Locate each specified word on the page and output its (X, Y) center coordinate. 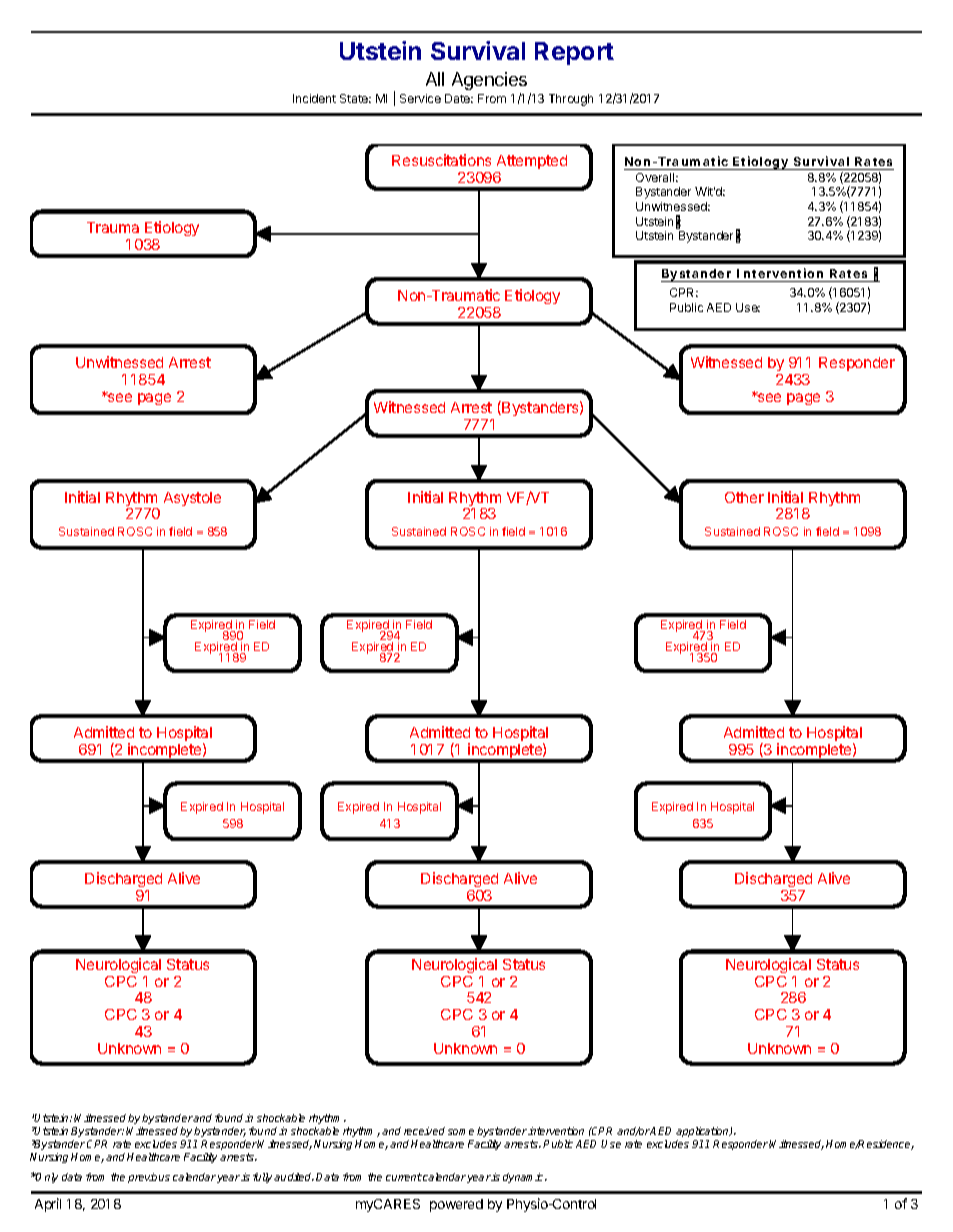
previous (149, 1178)
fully (264, 1178)
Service (420, 98)
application (703, 1132)
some (461, 1132)
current (404, 1177)
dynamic (524, 1178)
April (48, 1205)
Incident (314, 98)
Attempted (532, 162)
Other (744, 497)
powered (456, 1205)
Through (571, 100)
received (424, 1131)
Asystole (192, 499)
